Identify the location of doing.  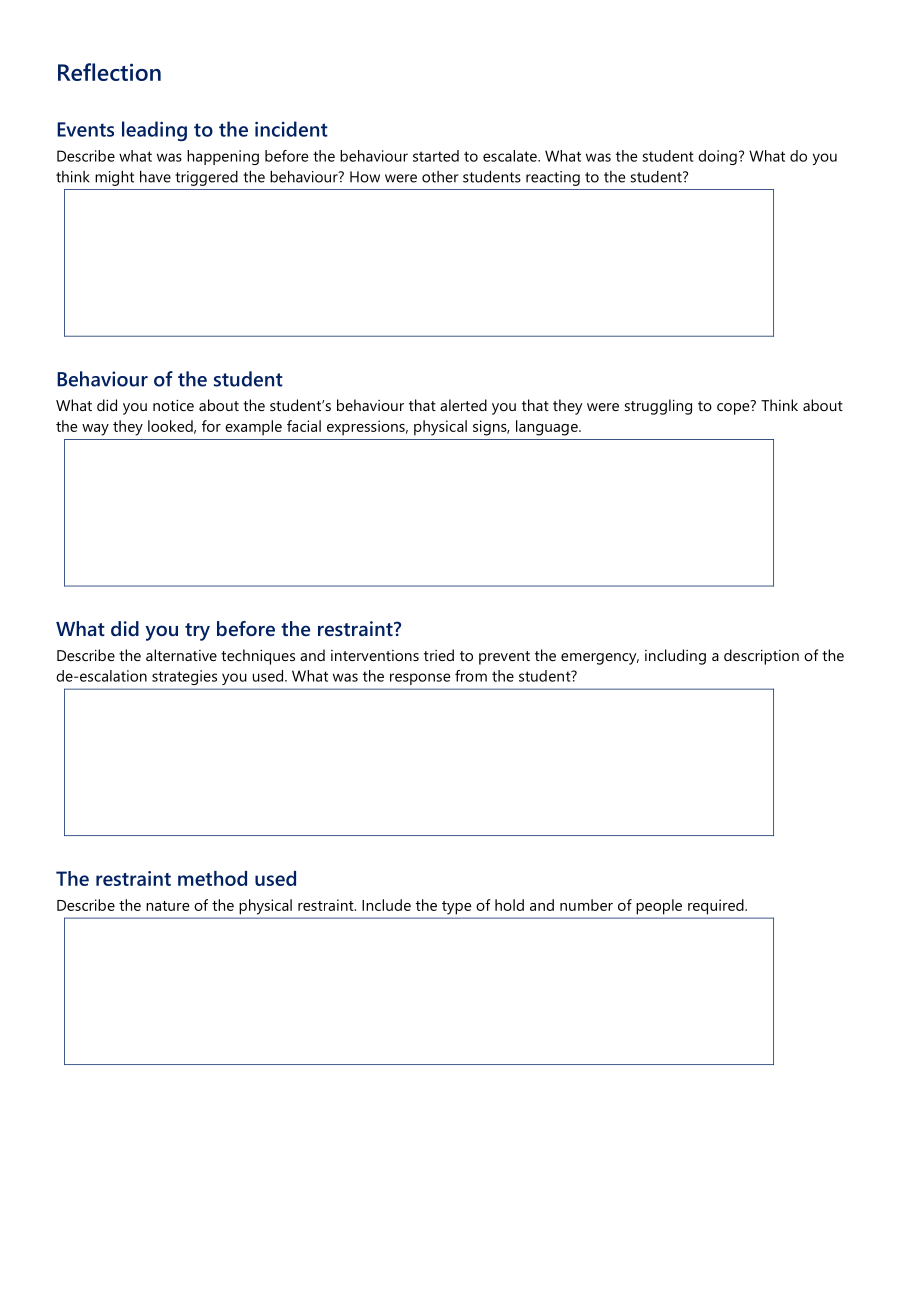
(717, 157).
